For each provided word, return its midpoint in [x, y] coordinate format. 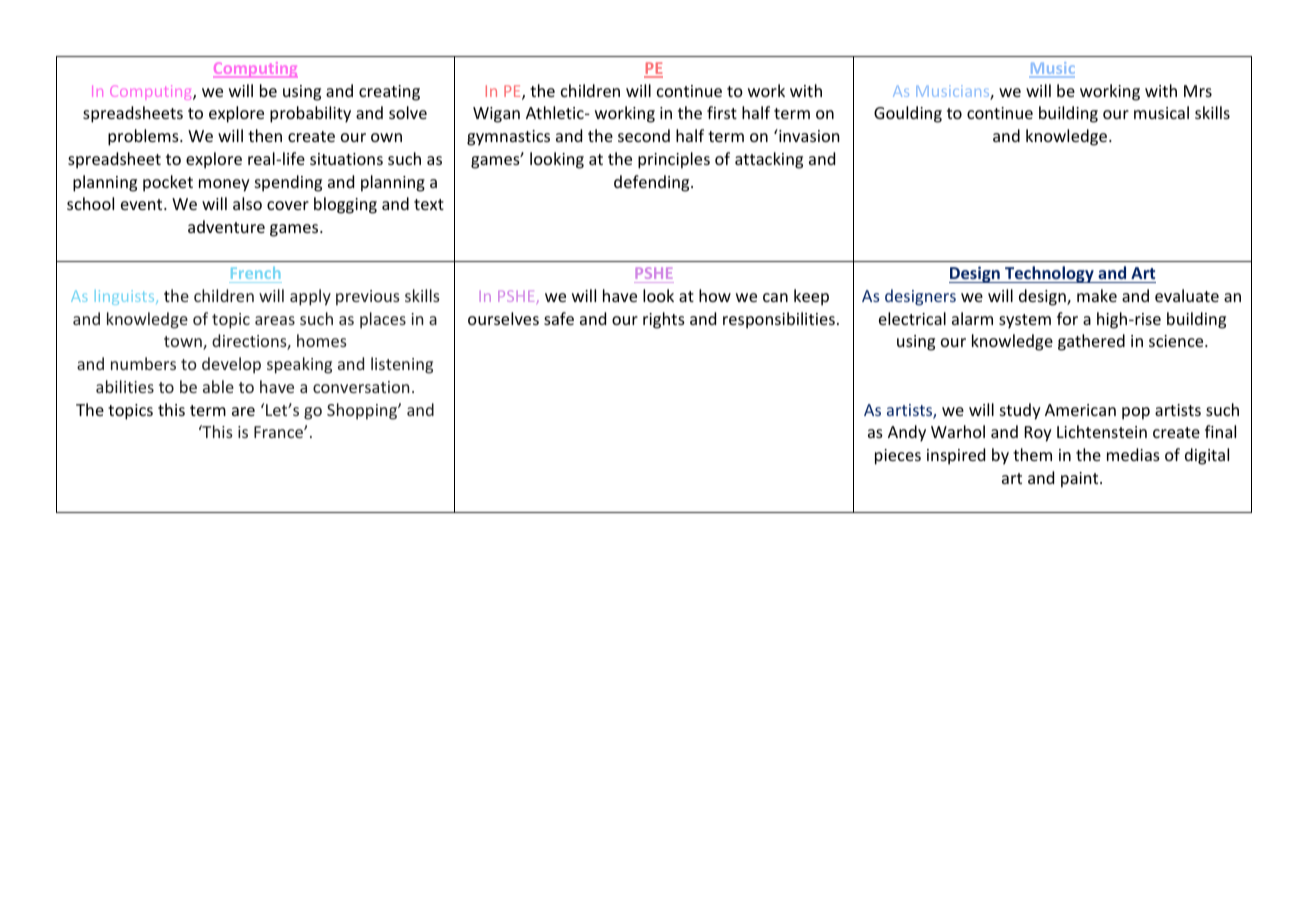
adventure [226, 226]
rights [664, 320]
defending [653, 183]
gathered [1091, 342]
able [218, 386]
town [184, 343]
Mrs [1198, 91]
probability [310, 114]
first [722, 112]
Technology [1049, 274]
